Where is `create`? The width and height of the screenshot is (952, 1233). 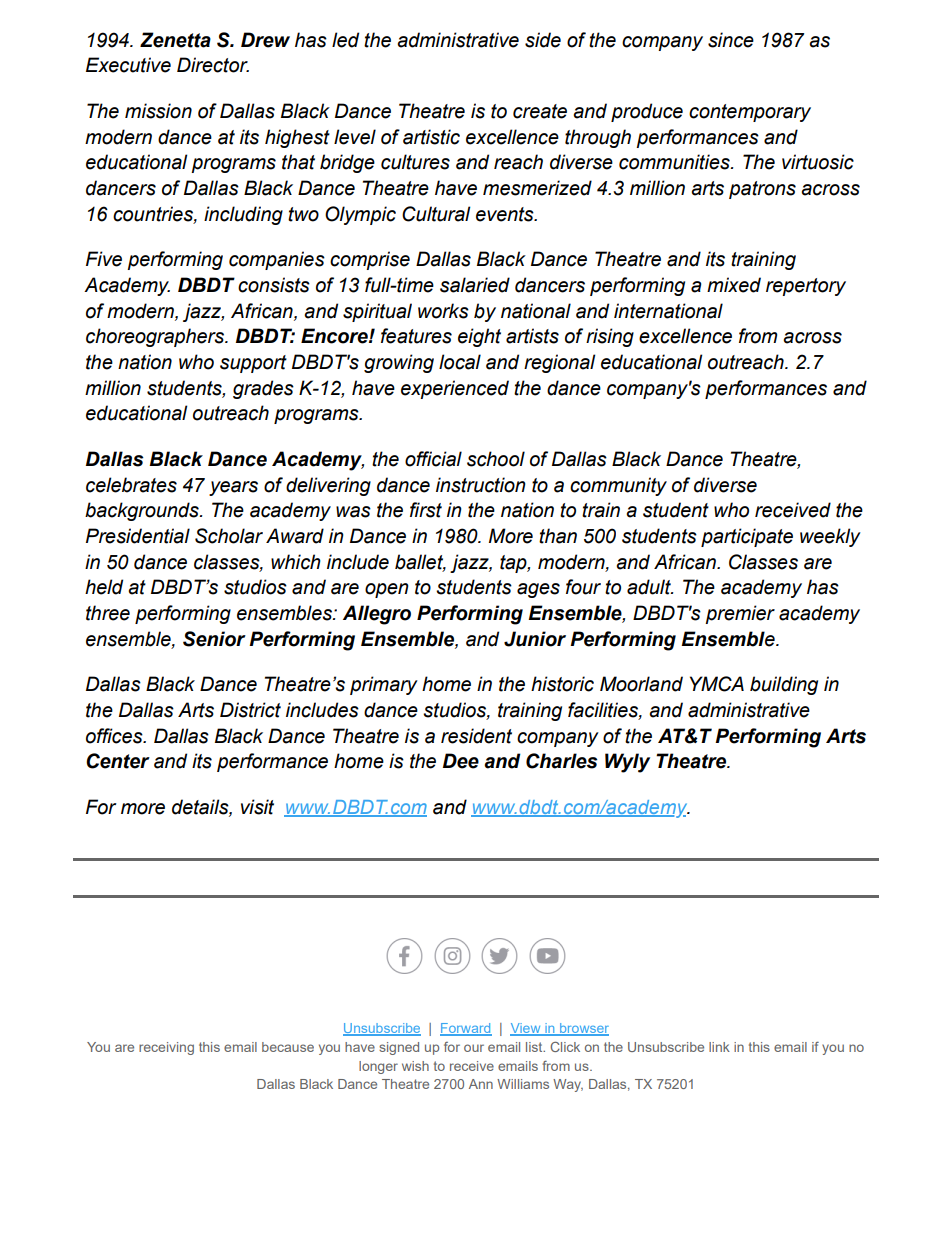
create is located at coordinates (540, 111).
